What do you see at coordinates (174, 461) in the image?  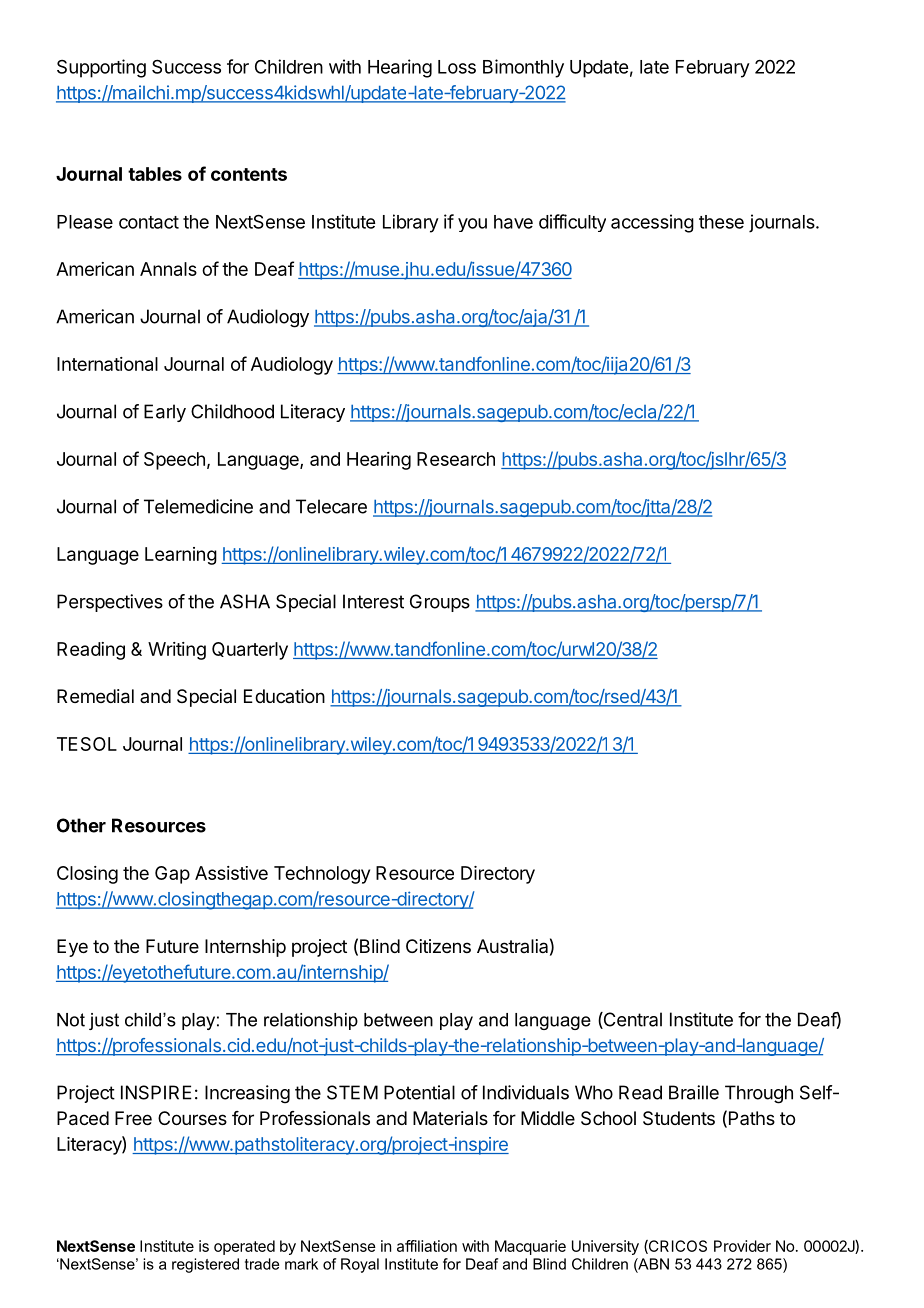 I see `Speech` at bounding box center [174, 461].
